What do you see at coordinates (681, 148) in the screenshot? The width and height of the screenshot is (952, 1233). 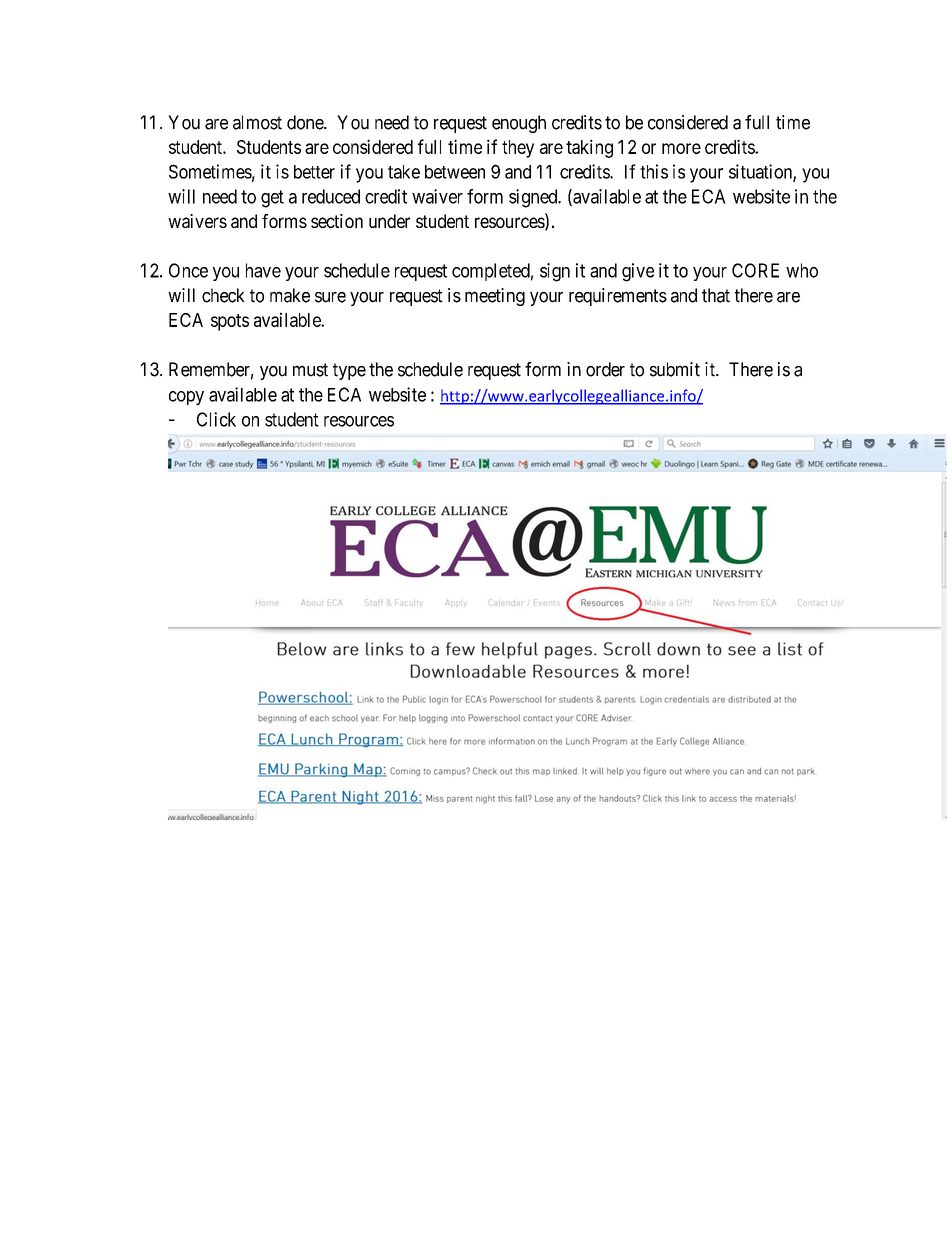 I see `more` at bounding box center [681, 148].
